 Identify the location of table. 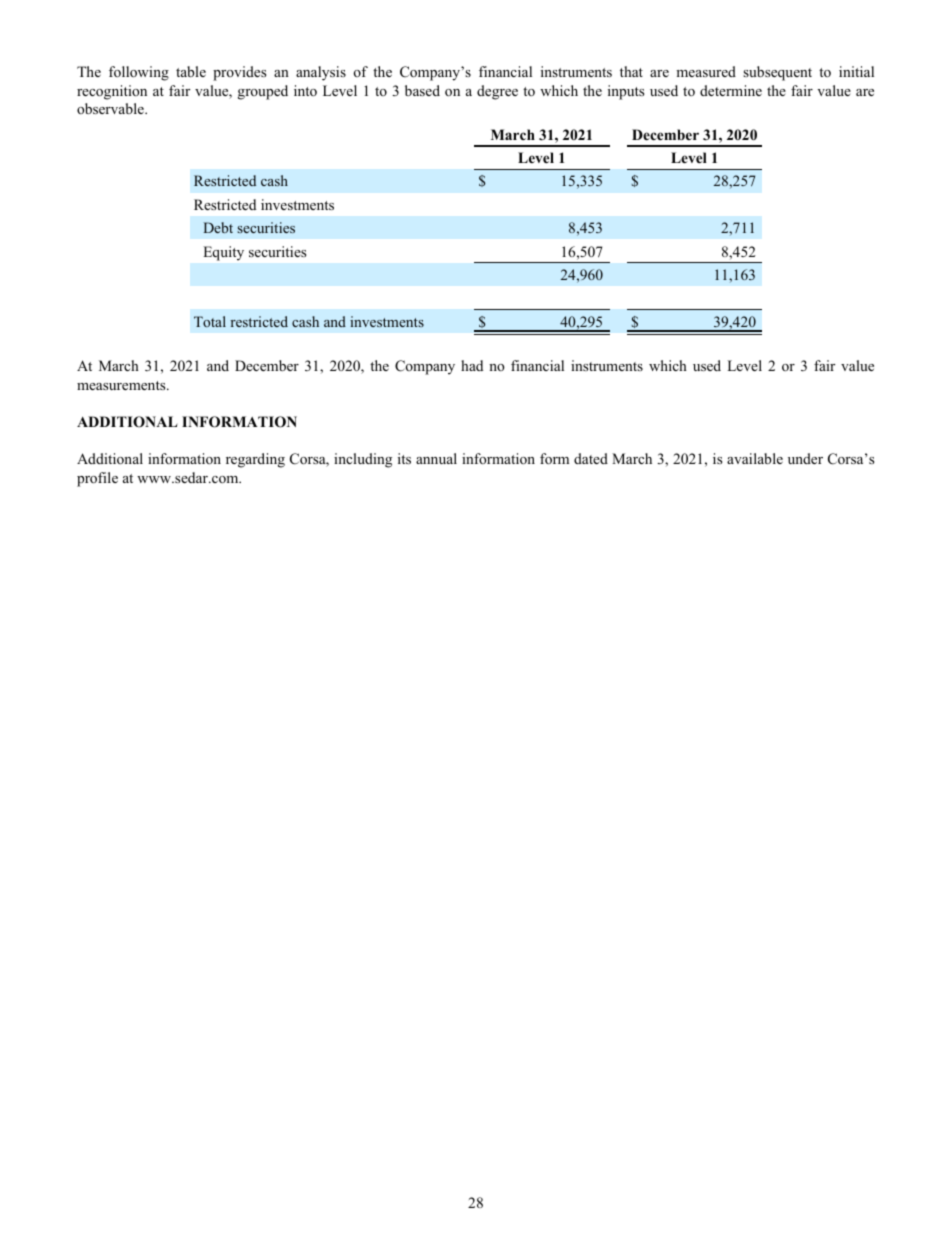
(191, 71).
